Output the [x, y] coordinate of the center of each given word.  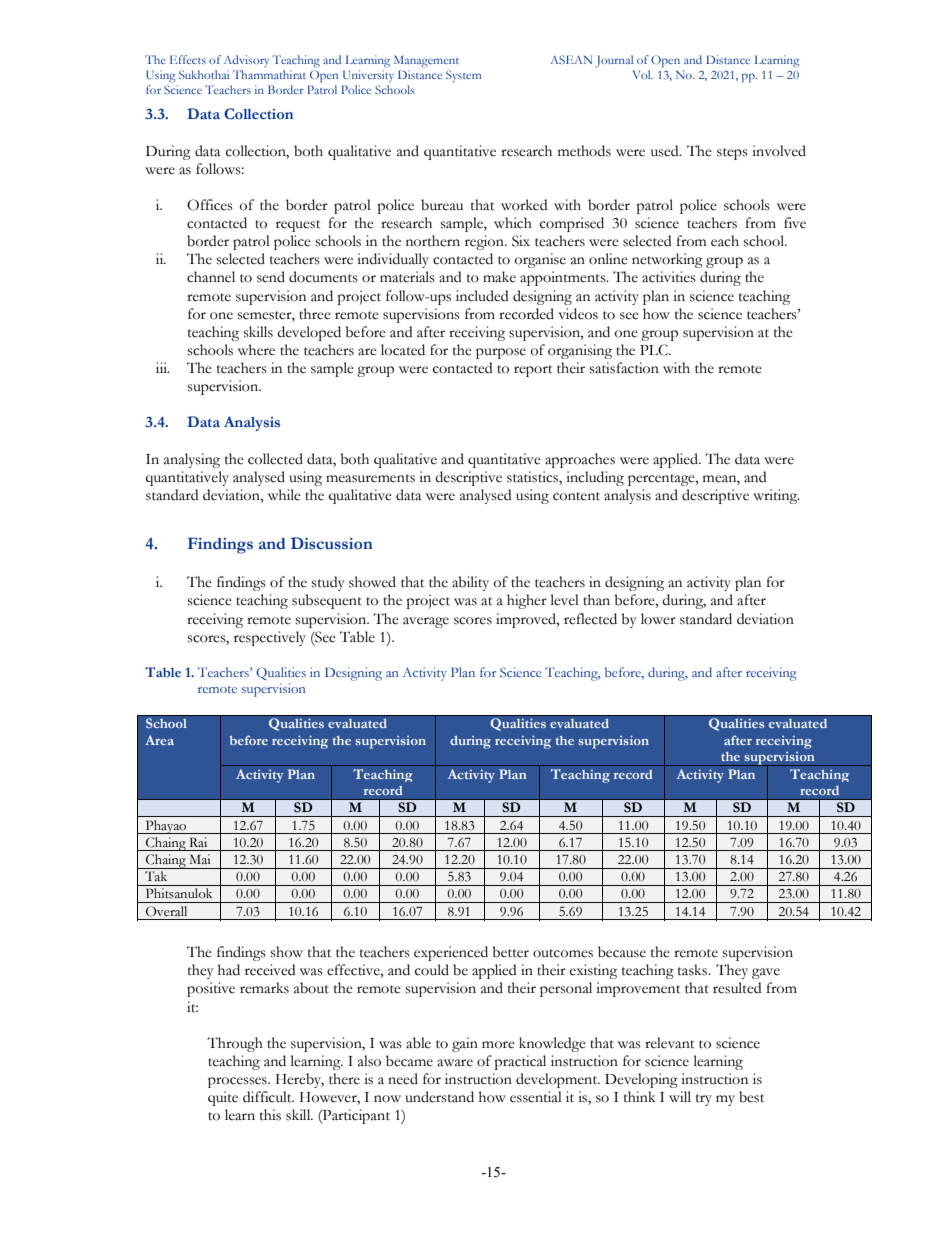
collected [275, 459]
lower [658, 619]
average [426, 622]
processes [238, 1082]
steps [732, 154]
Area [159, 740]
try [704, 1100]
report [533, 371]
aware [455, 1063]
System [463, 76]
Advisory [246, 61]
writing [776, 496]
